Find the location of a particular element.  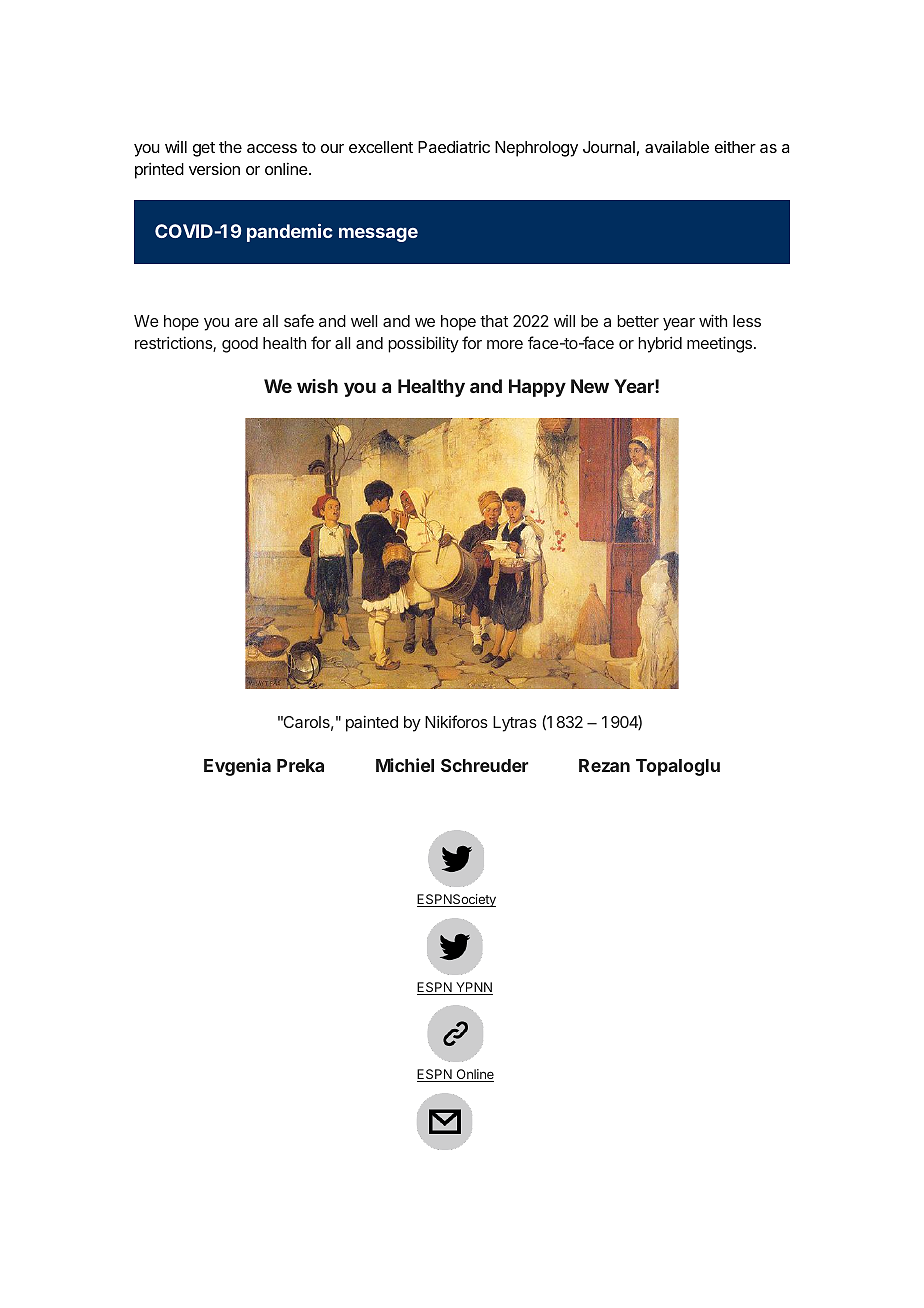

Michiel is located at coordinates (405, 765).
